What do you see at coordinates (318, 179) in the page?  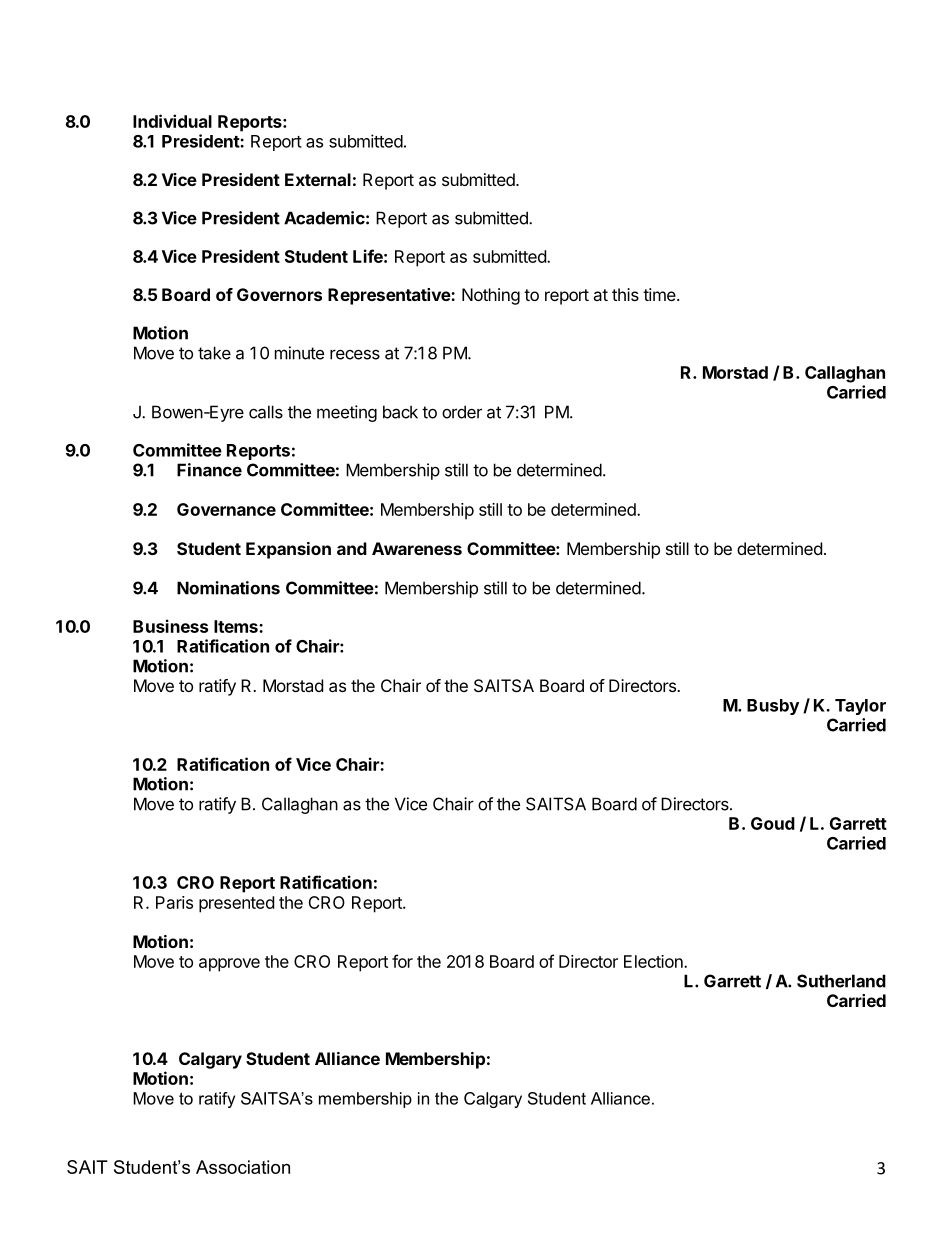 I see `External` at bounding box center [318, 179].
